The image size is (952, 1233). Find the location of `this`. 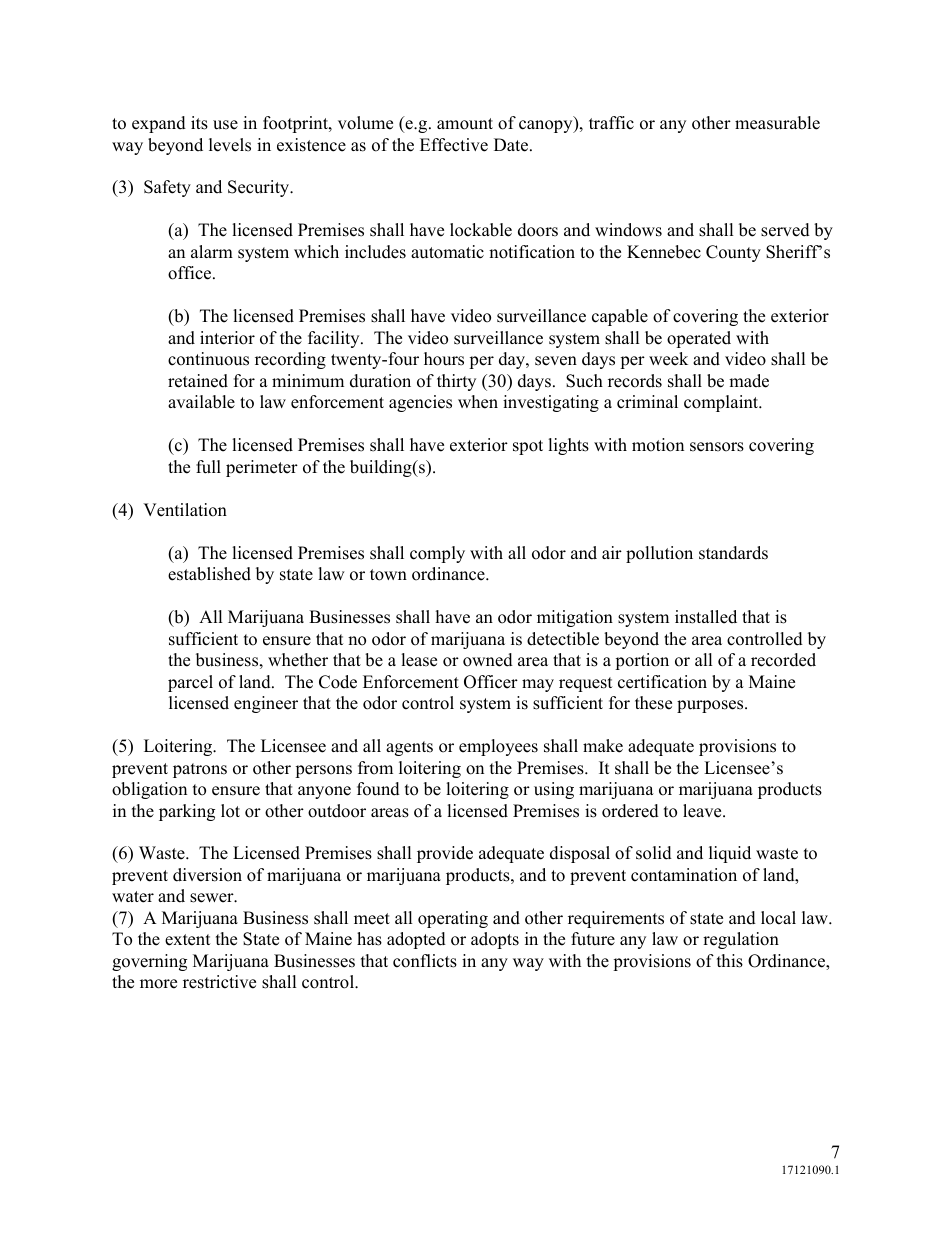

this is located at coordinates (730, 961).
